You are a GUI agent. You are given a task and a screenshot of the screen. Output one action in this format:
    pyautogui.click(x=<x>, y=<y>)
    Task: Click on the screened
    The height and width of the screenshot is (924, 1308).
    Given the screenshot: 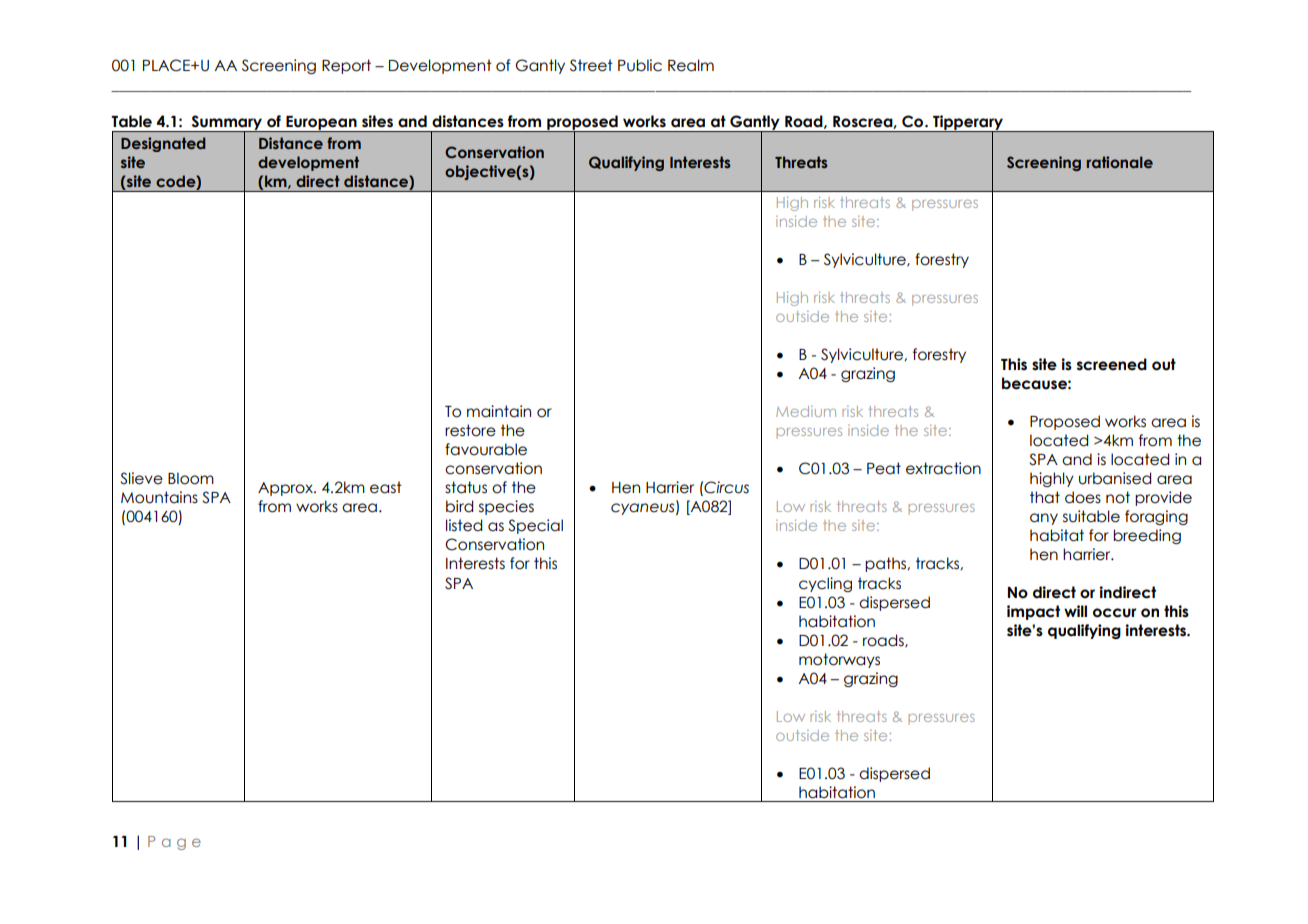 What is the action you would take?
    pyautogui.click(x=1112, y=364)
